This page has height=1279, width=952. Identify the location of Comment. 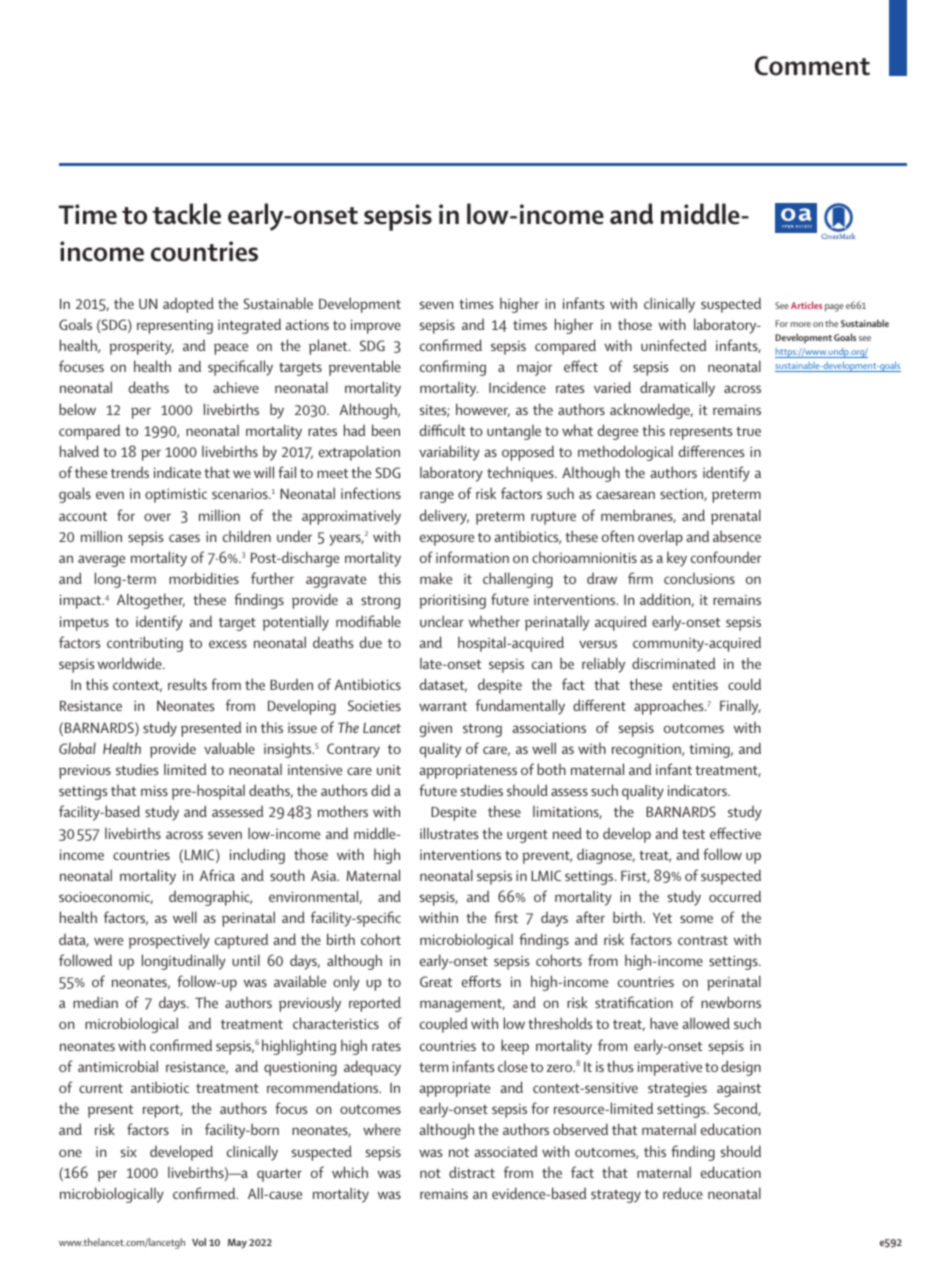
(812, 66).
